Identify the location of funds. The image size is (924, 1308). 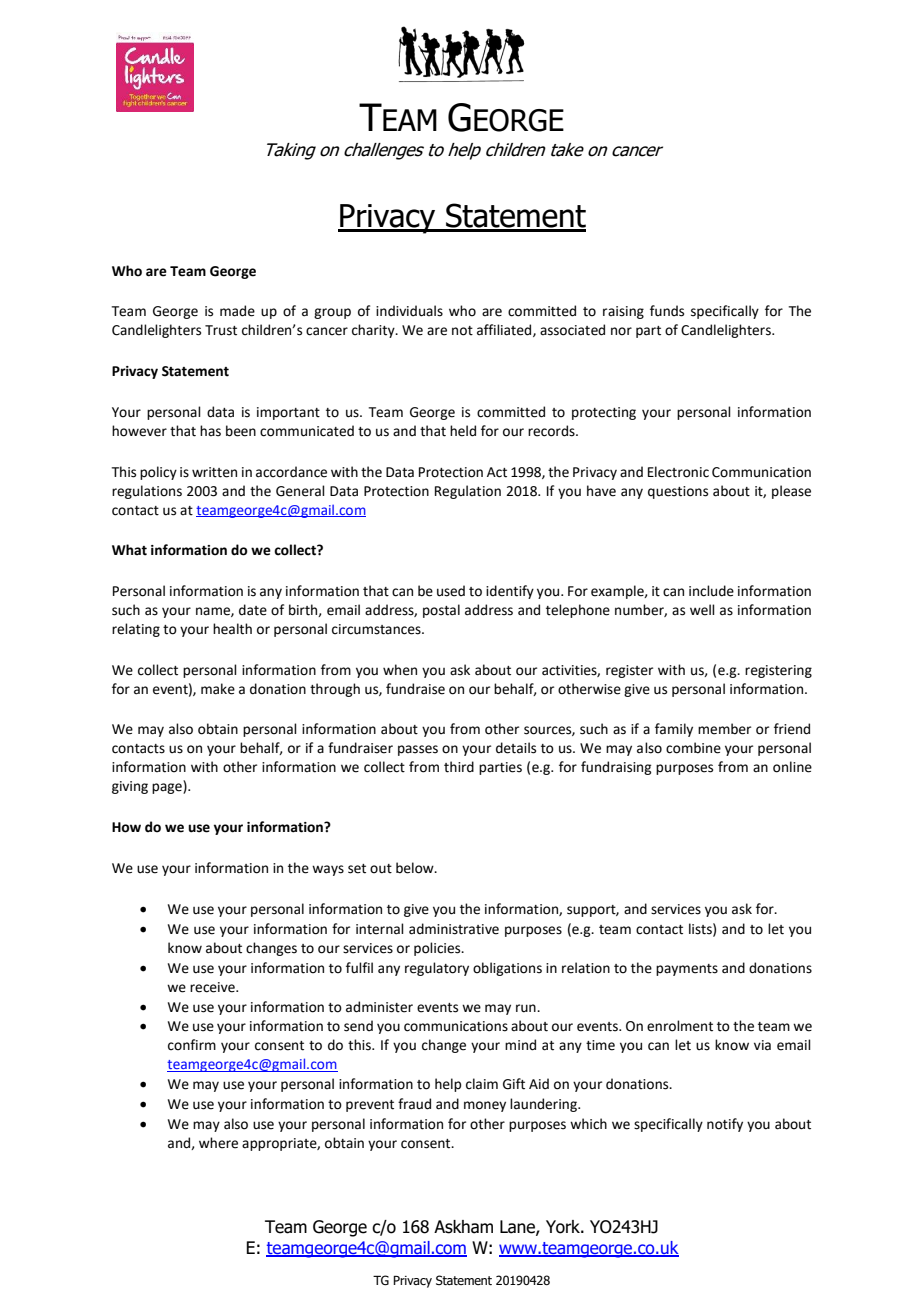
(667, 311).
